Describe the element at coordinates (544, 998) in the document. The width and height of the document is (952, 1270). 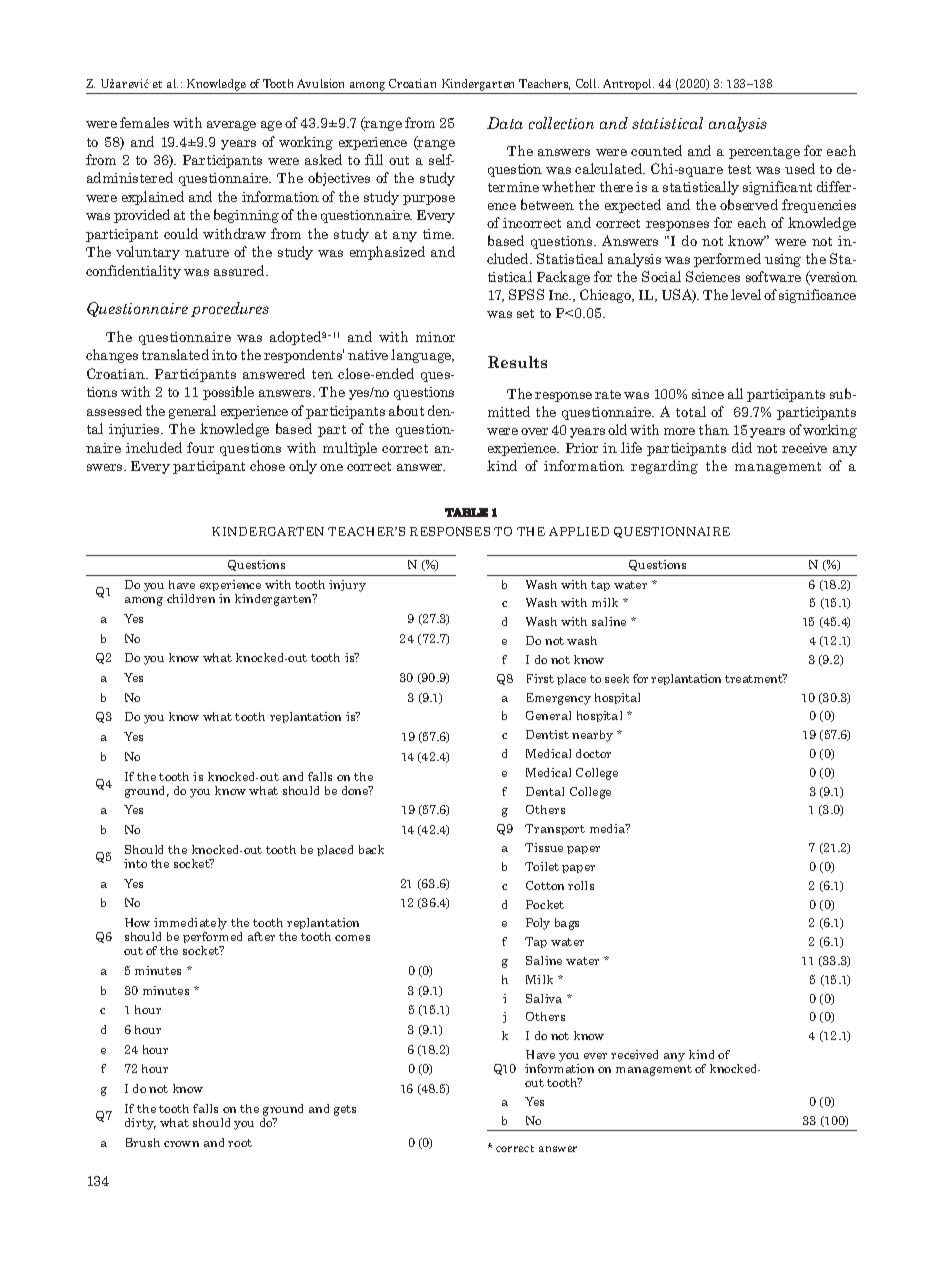
I see `Saliva` at that location.
